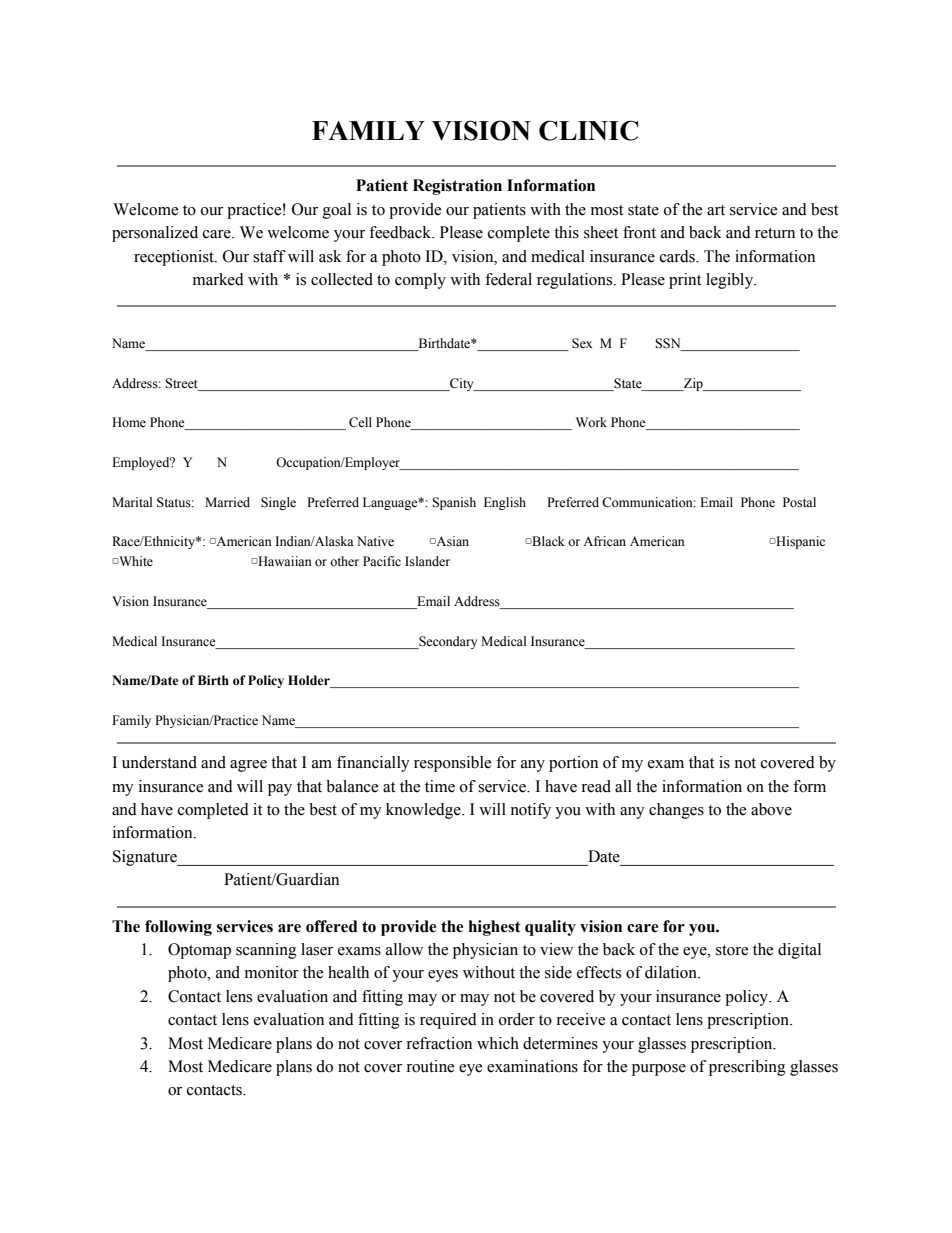 The image size is (952, 1233). What do you see at coordinates (424, 811) in the screenshot?
I see `knowledge` at bounding box center [424, 811].
